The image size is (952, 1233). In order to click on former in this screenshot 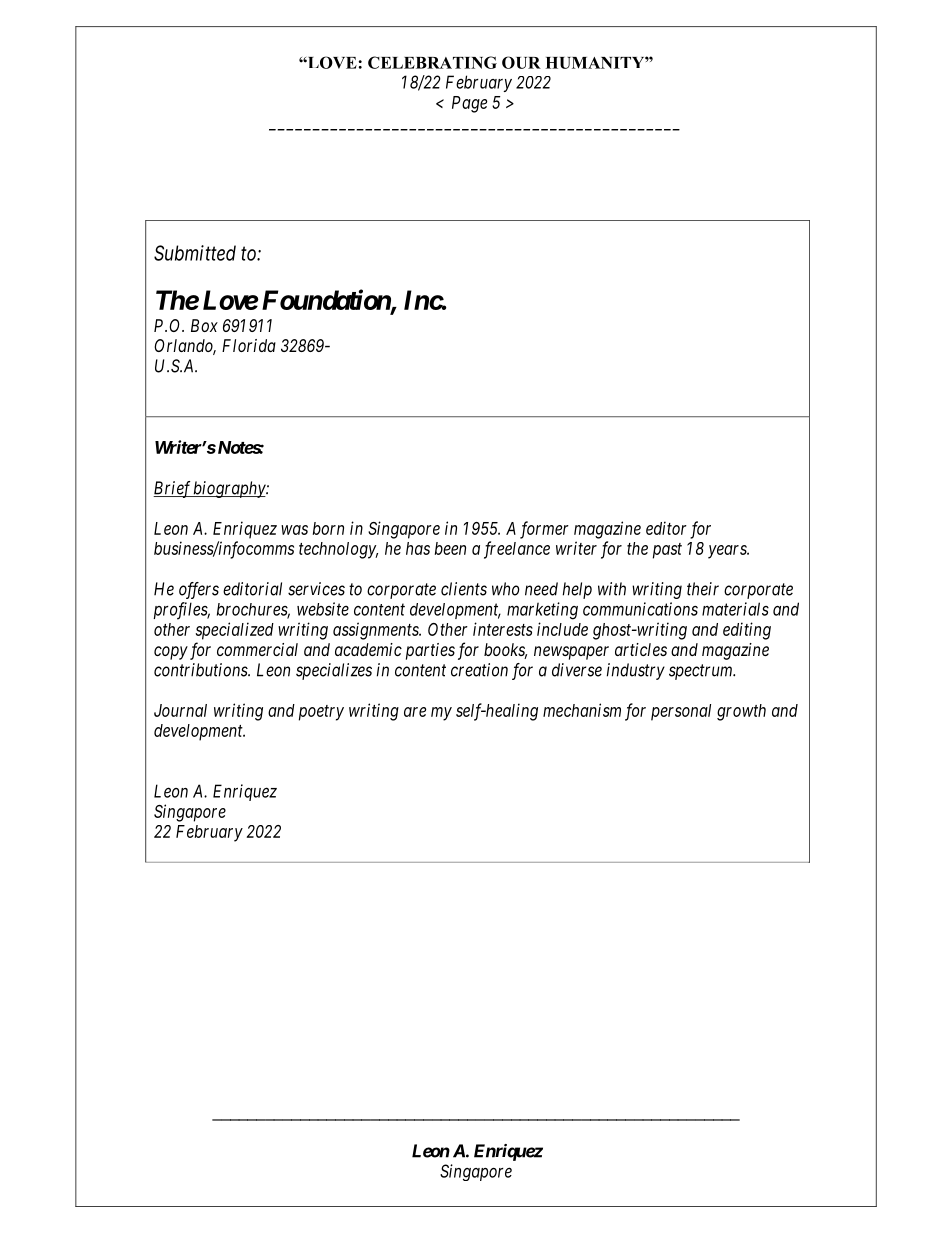, I will do `click(544, 530)`.
